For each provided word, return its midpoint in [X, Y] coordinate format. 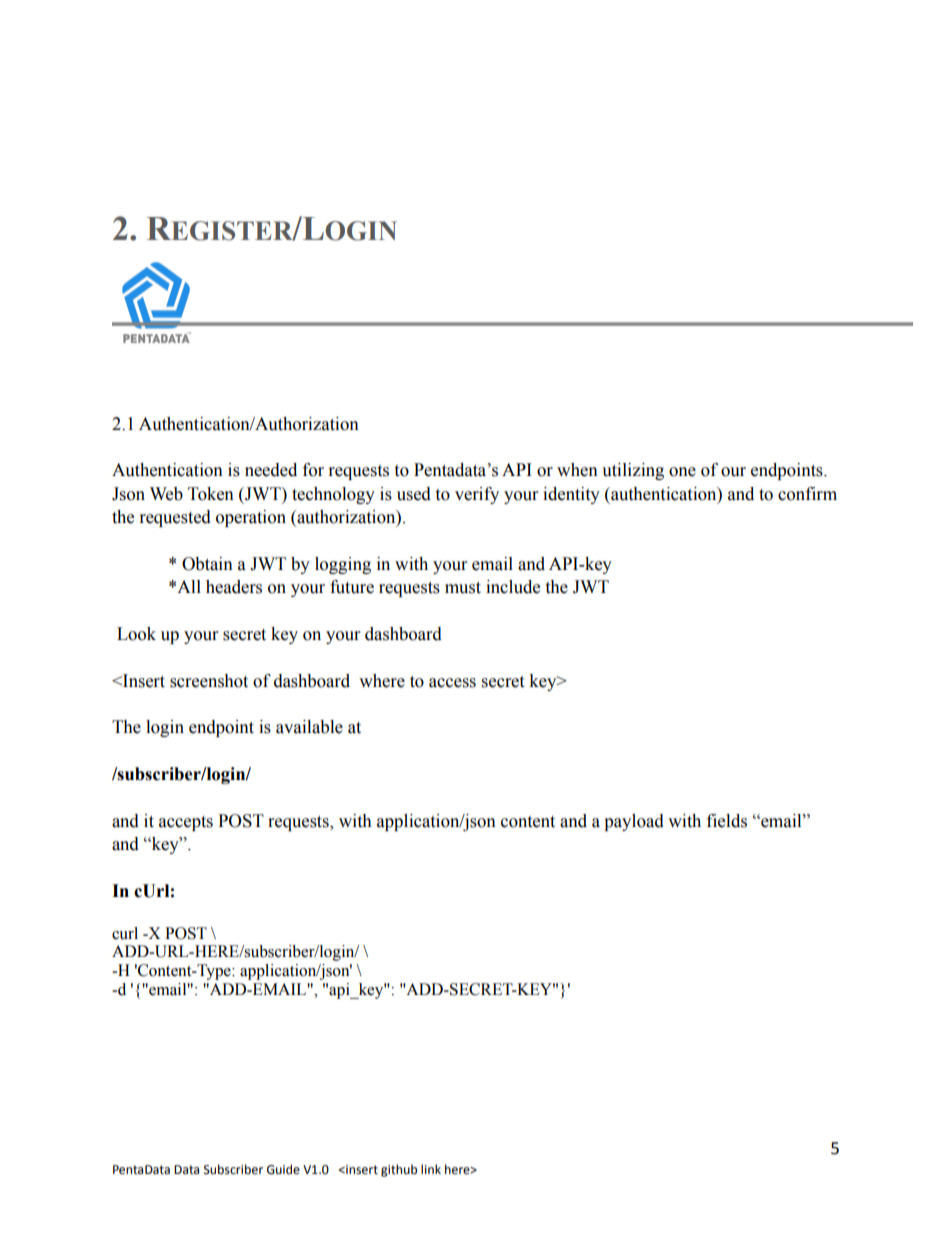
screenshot [209, 681]
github [399, 1170]
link [431, 1169]
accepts [186, 823]
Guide [283, 1169]
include [513, 587]
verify [477, 495]
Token [211, 494]
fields [727, 821]
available [309, 727]
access [452, 683]
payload [634, 822]
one [682, 472]
